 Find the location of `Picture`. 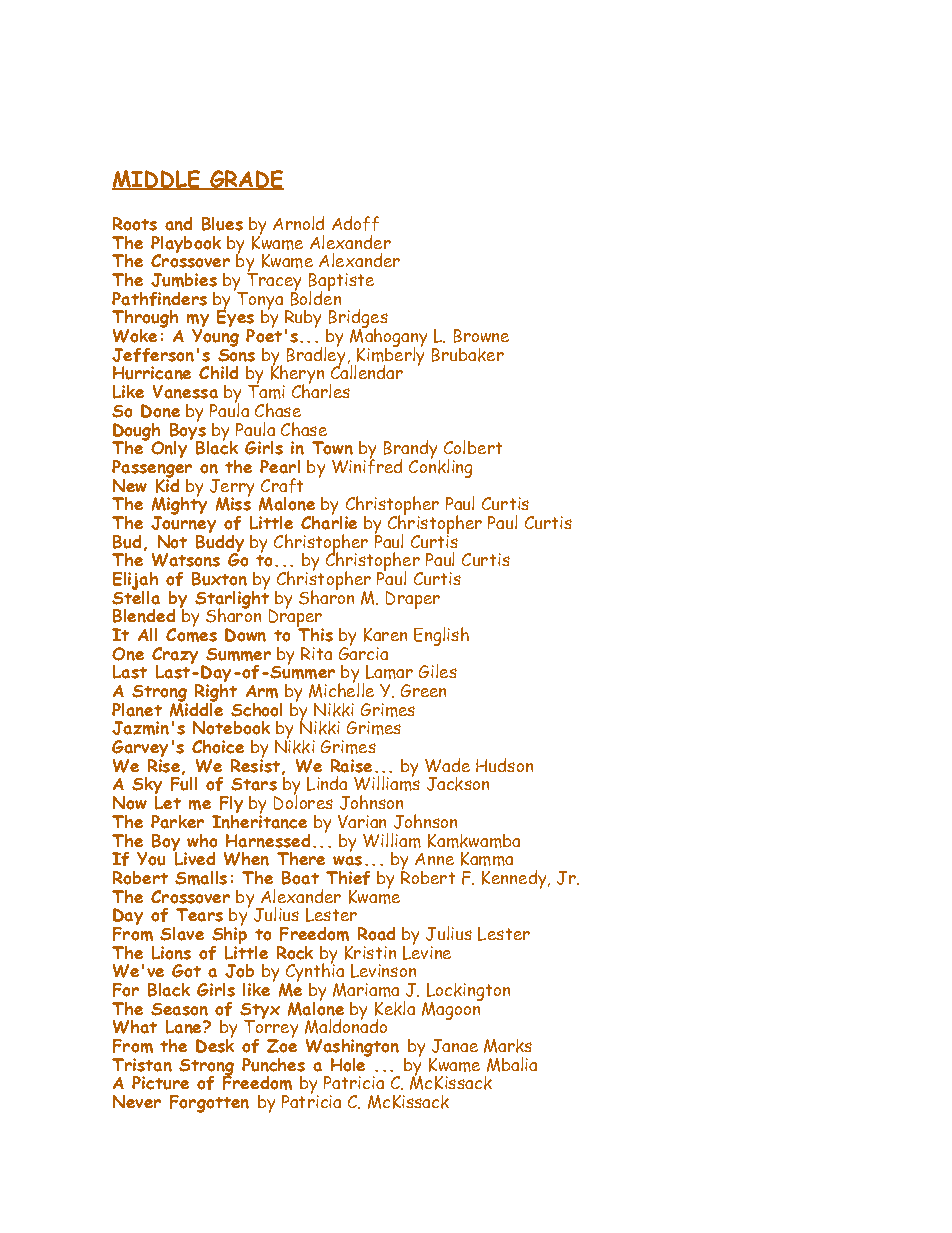

Picture is located at coordinates (160, 1083).
